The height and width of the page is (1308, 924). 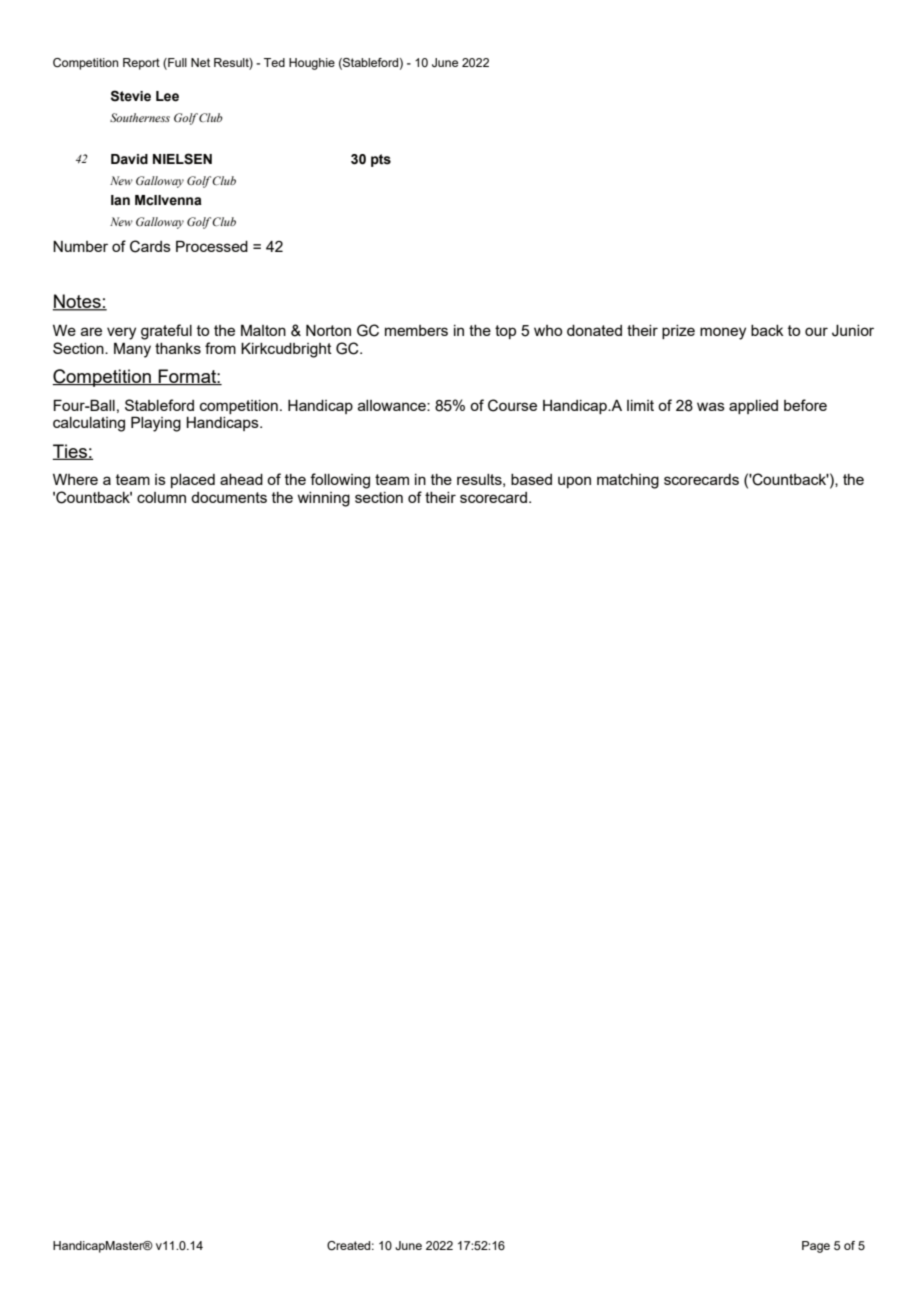 What do you see at coordinates (381, 160) in the page?
I see `pts` at bounding box center [381, 160].
